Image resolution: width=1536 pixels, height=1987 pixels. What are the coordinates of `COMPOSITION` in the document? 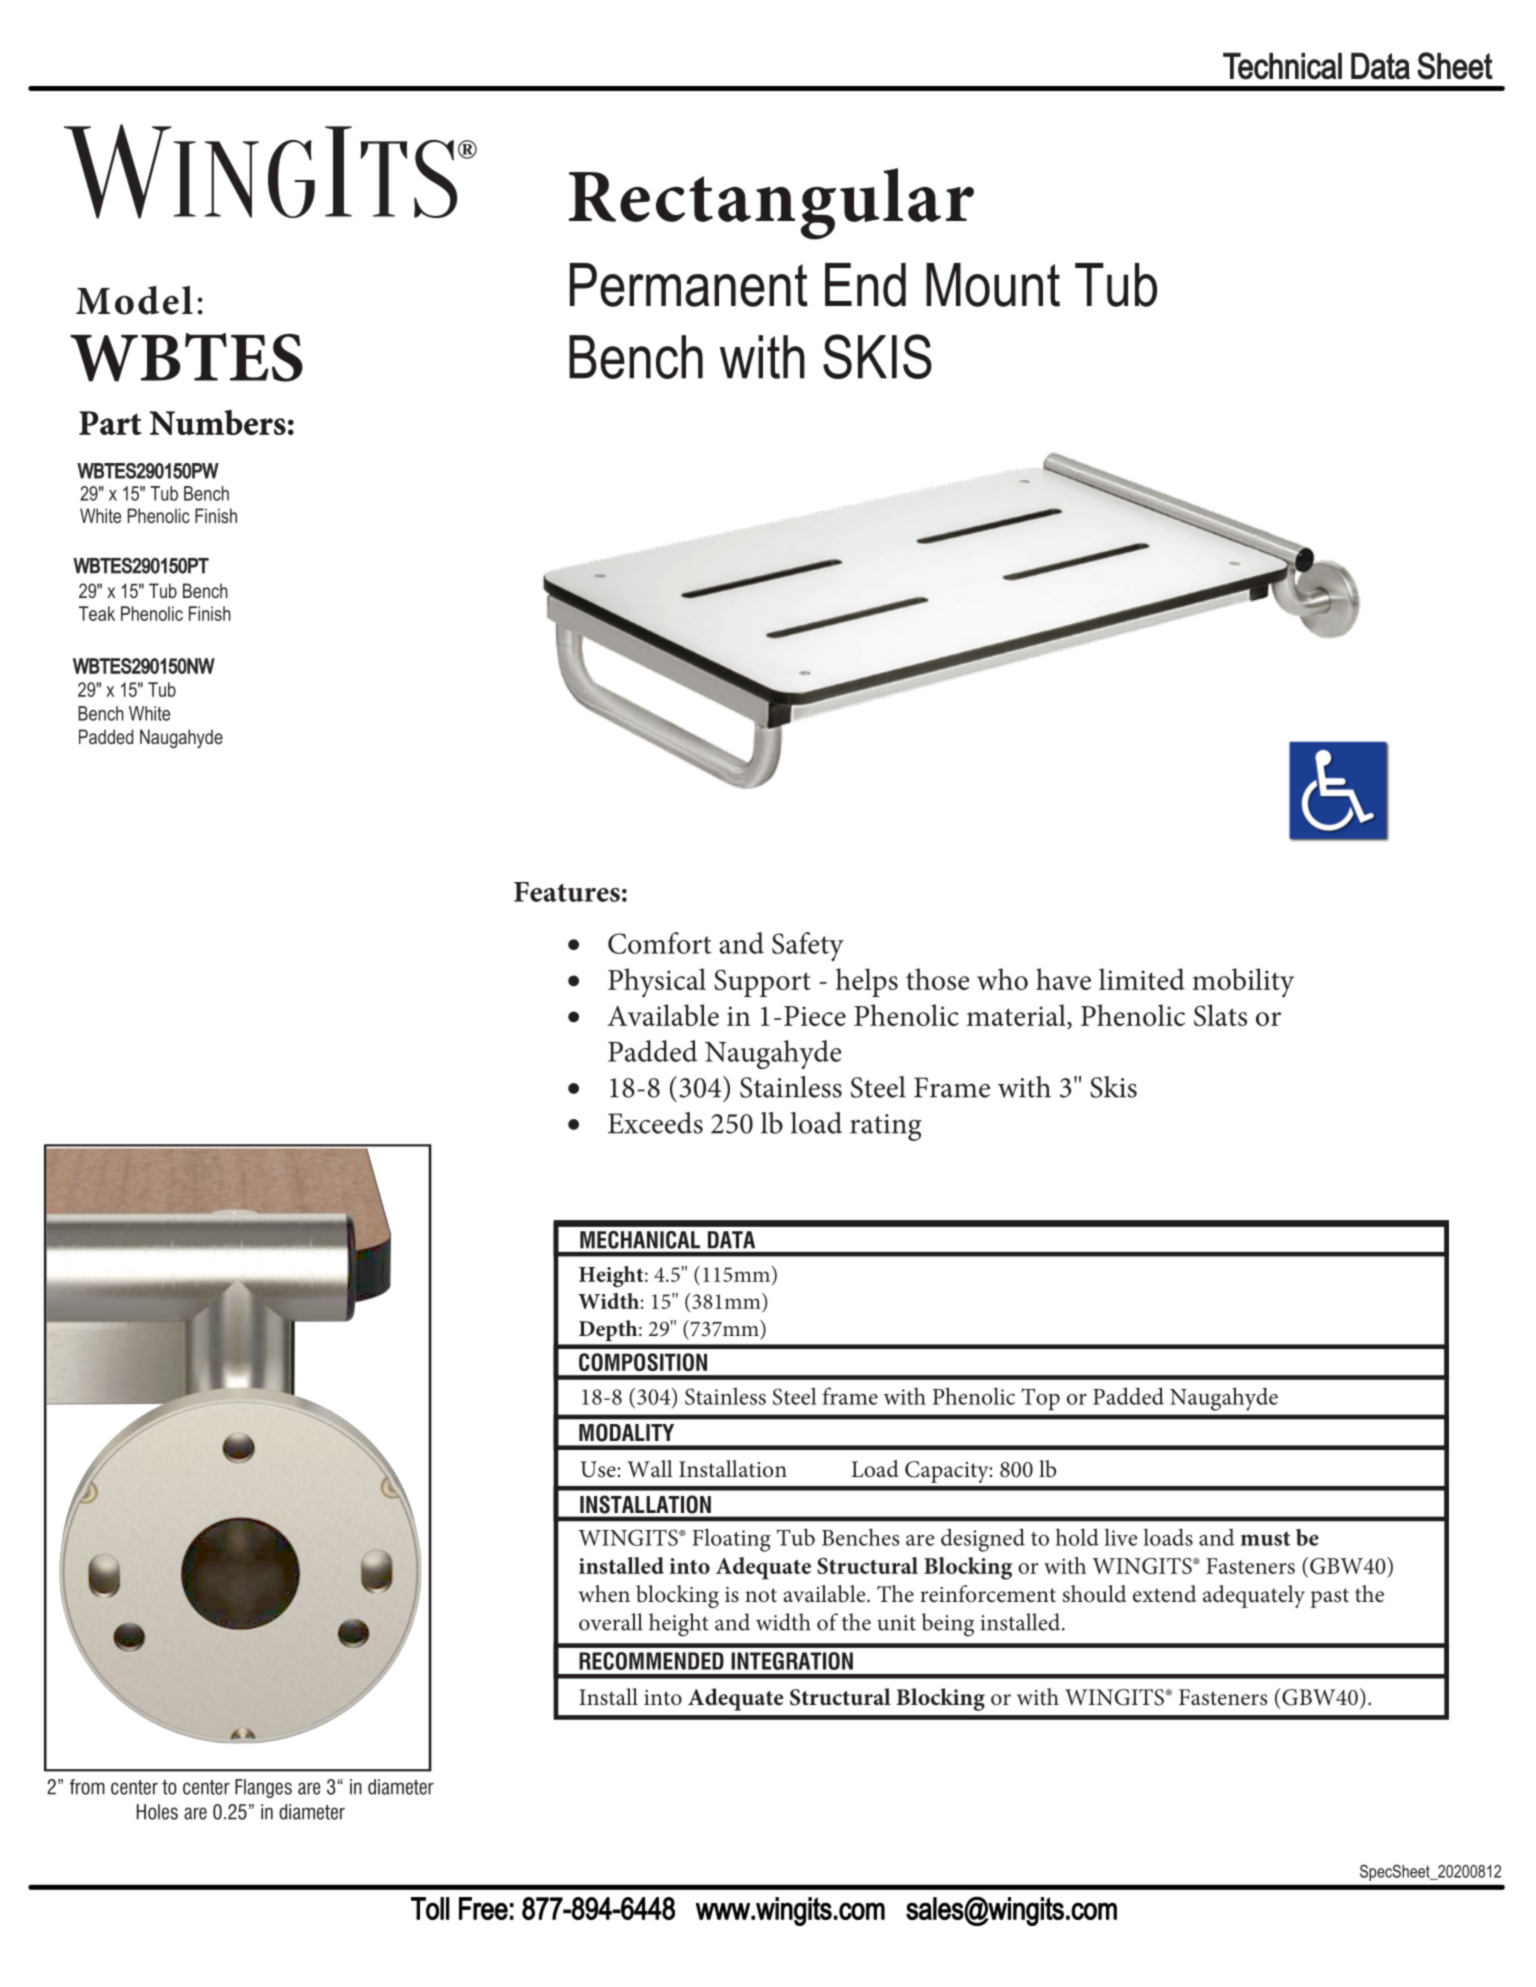 It's located at (643, 1362).
